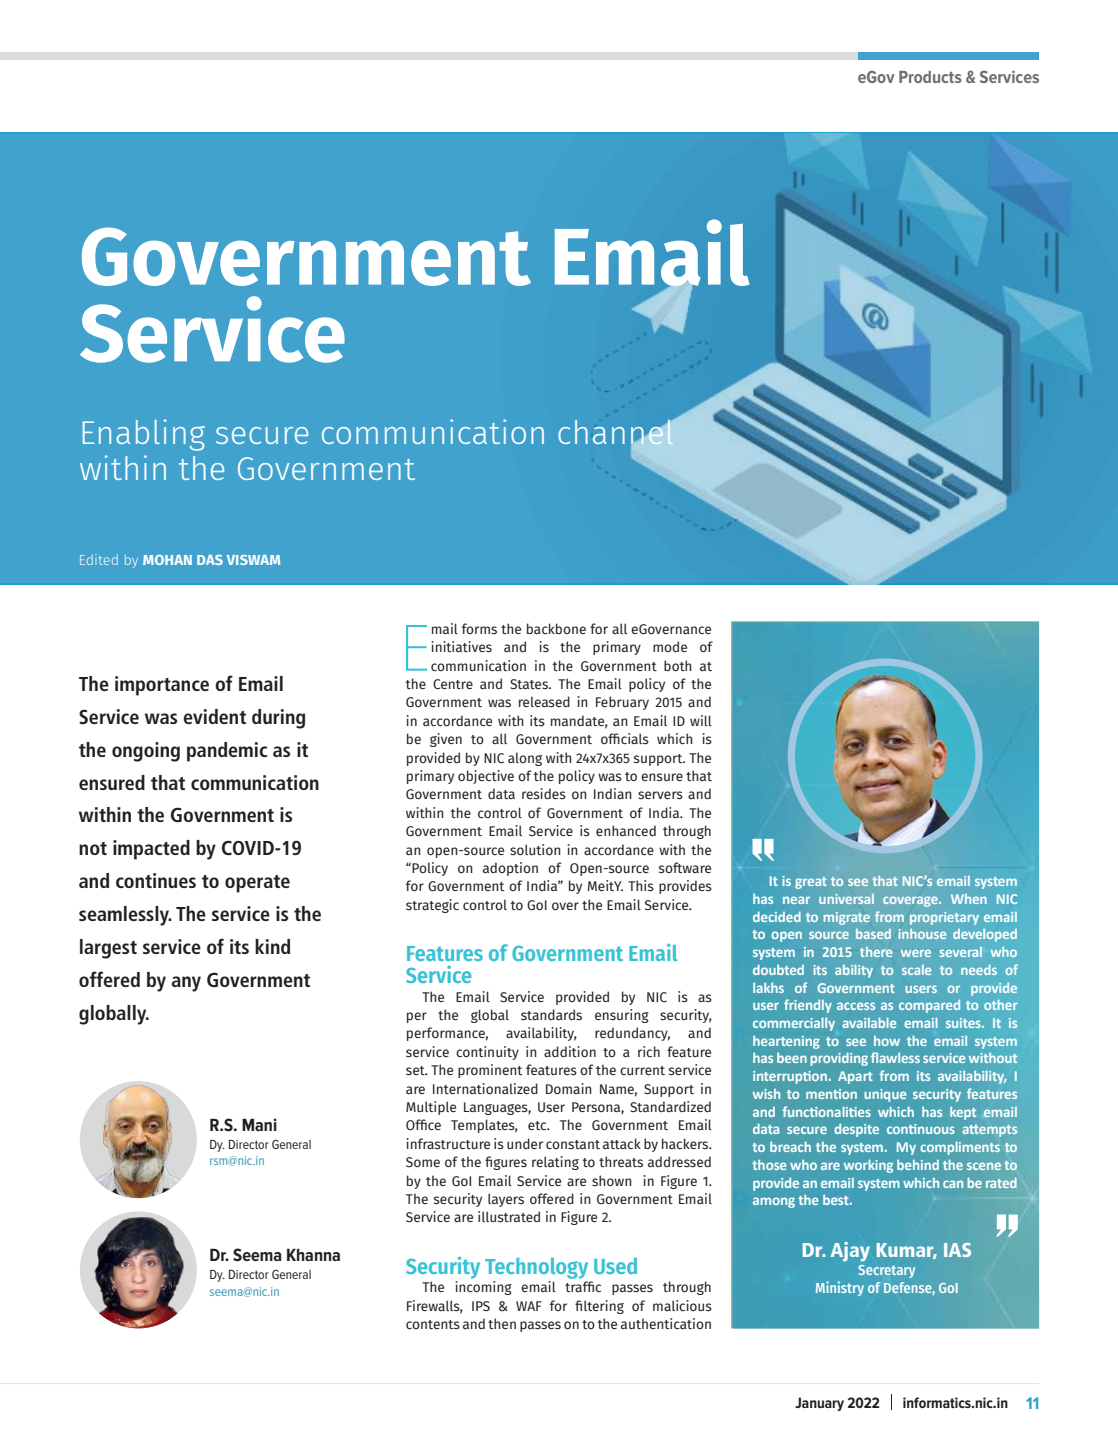  I want to click on mode, so click(670, 646).
